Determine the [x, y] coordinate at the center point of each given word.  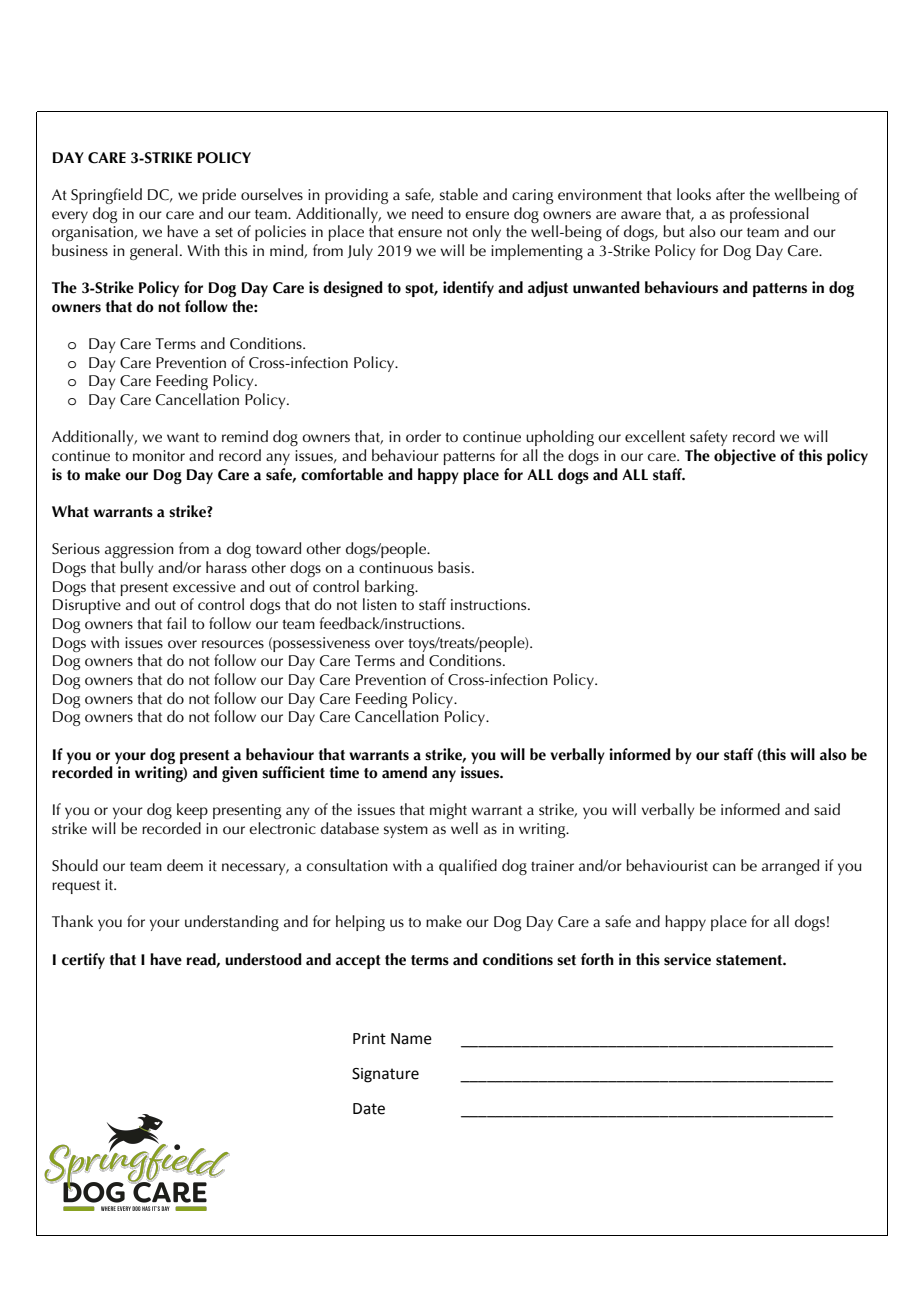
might [448, 811]
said [827, 809]
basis [455, 567]
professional [769, 215]
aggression [139, 550]
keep [192, 811]
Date [369, 1109]
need [427, 213]
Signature [385, 1075]
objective [745, 457]
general [154, 252]
